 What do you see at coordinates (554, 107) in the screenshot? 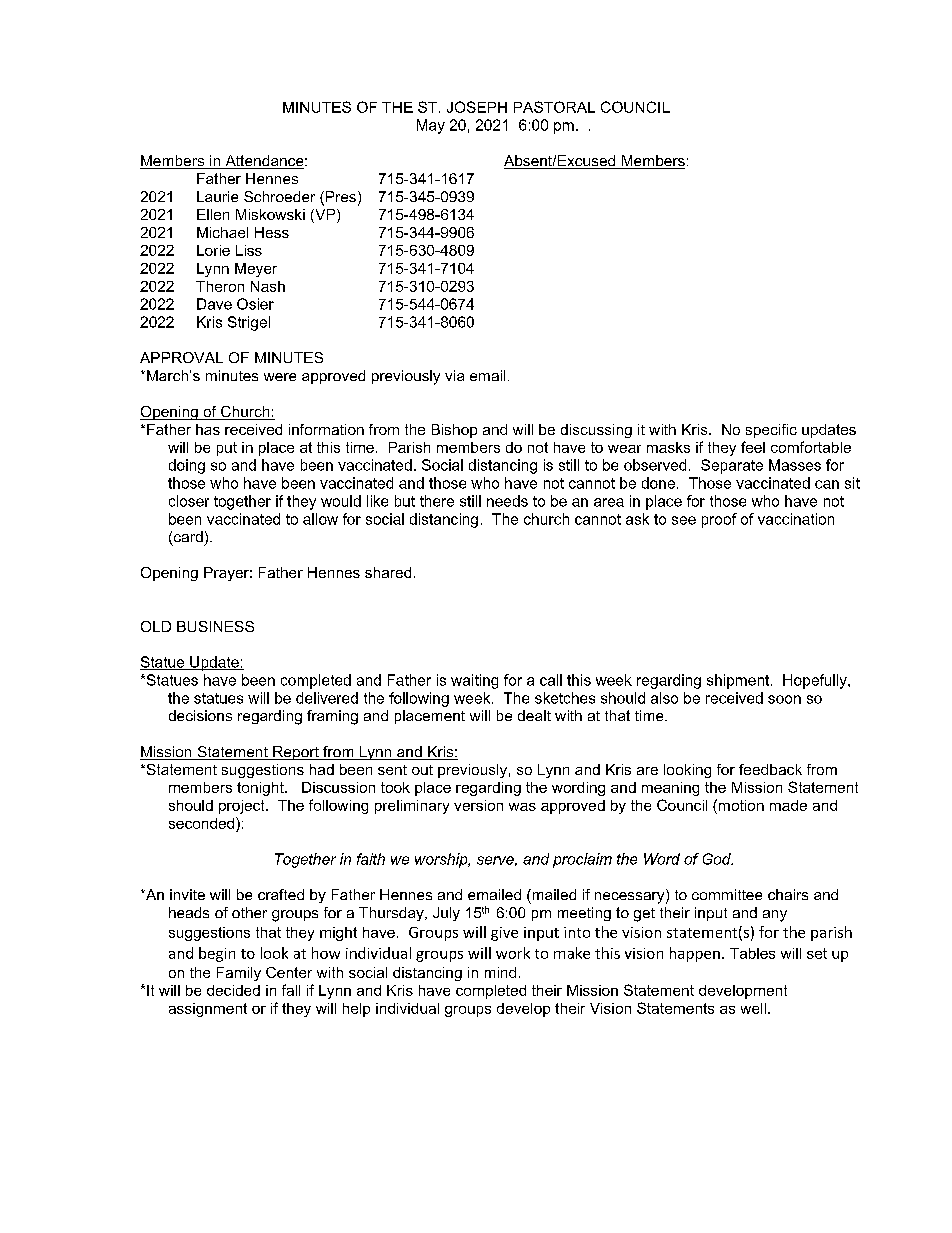
I see `PASTORAL` at bounding box center [554, 107].
